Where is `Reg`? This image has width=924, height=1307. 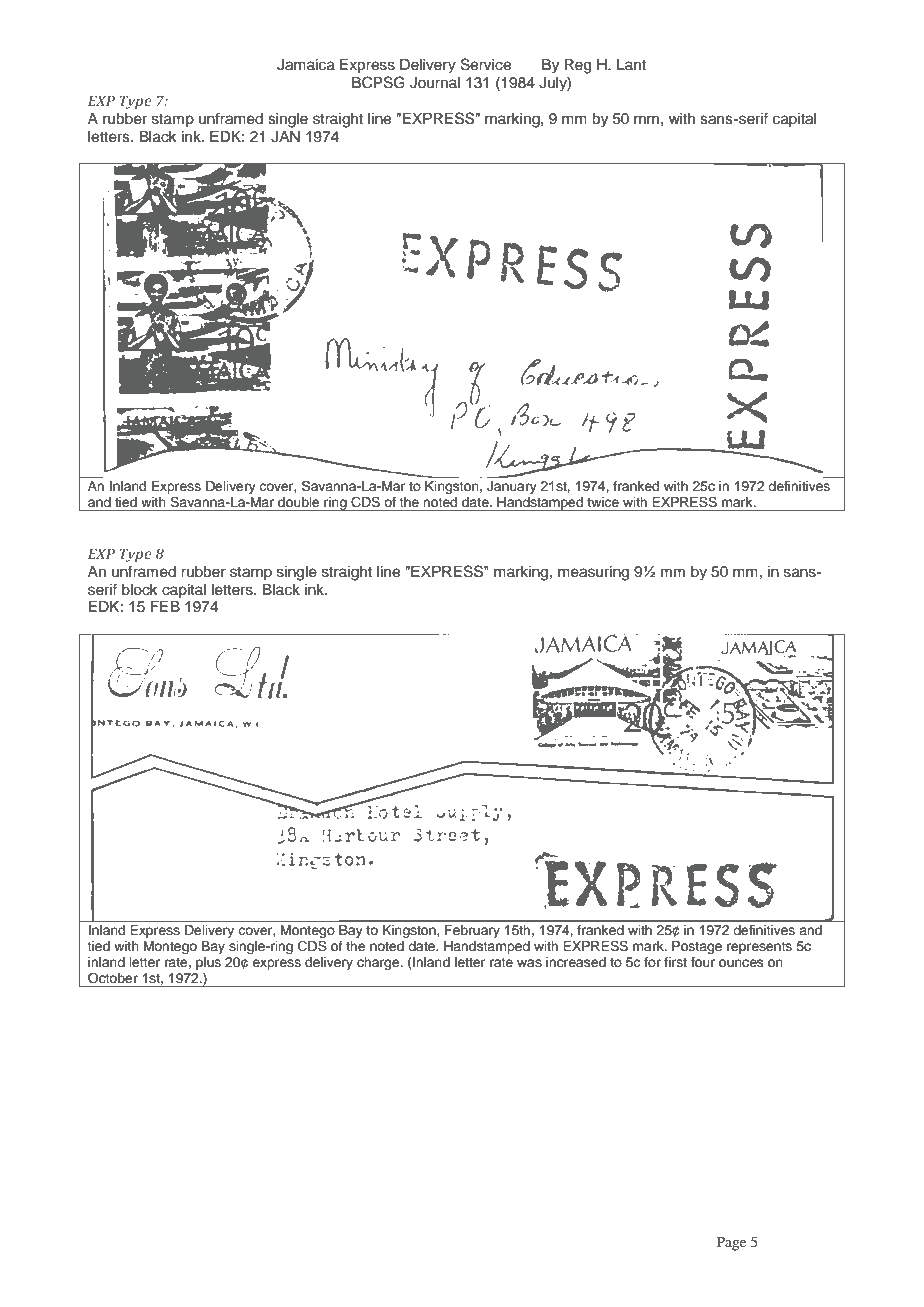 Reg is located at coordinates (578, 66).
